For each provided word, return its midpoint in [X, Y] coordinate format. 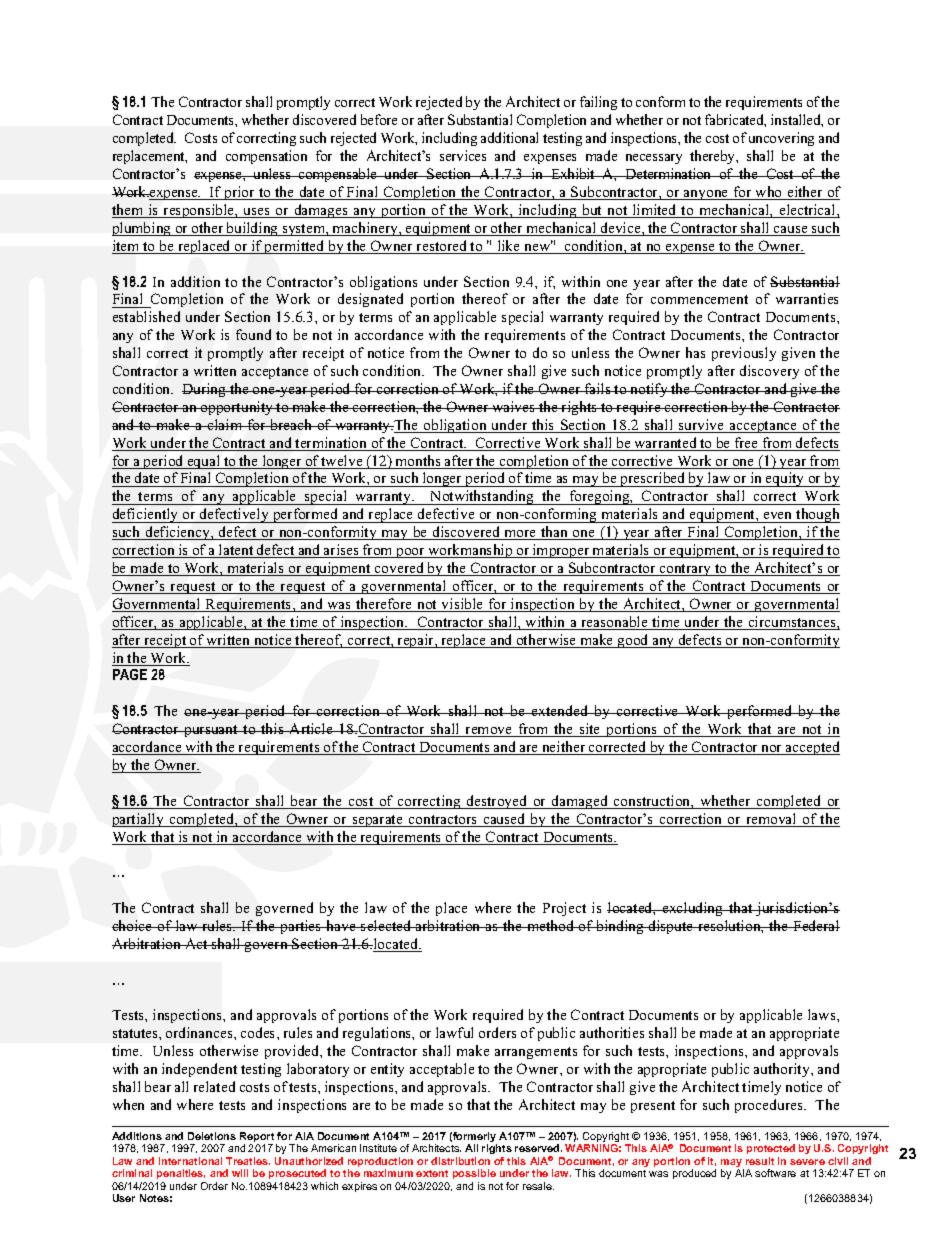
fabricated [735, 120]
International [190, 1161]
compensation [266, 157]
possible [474, 1174]
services [463, 155]
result [760, 1161]
